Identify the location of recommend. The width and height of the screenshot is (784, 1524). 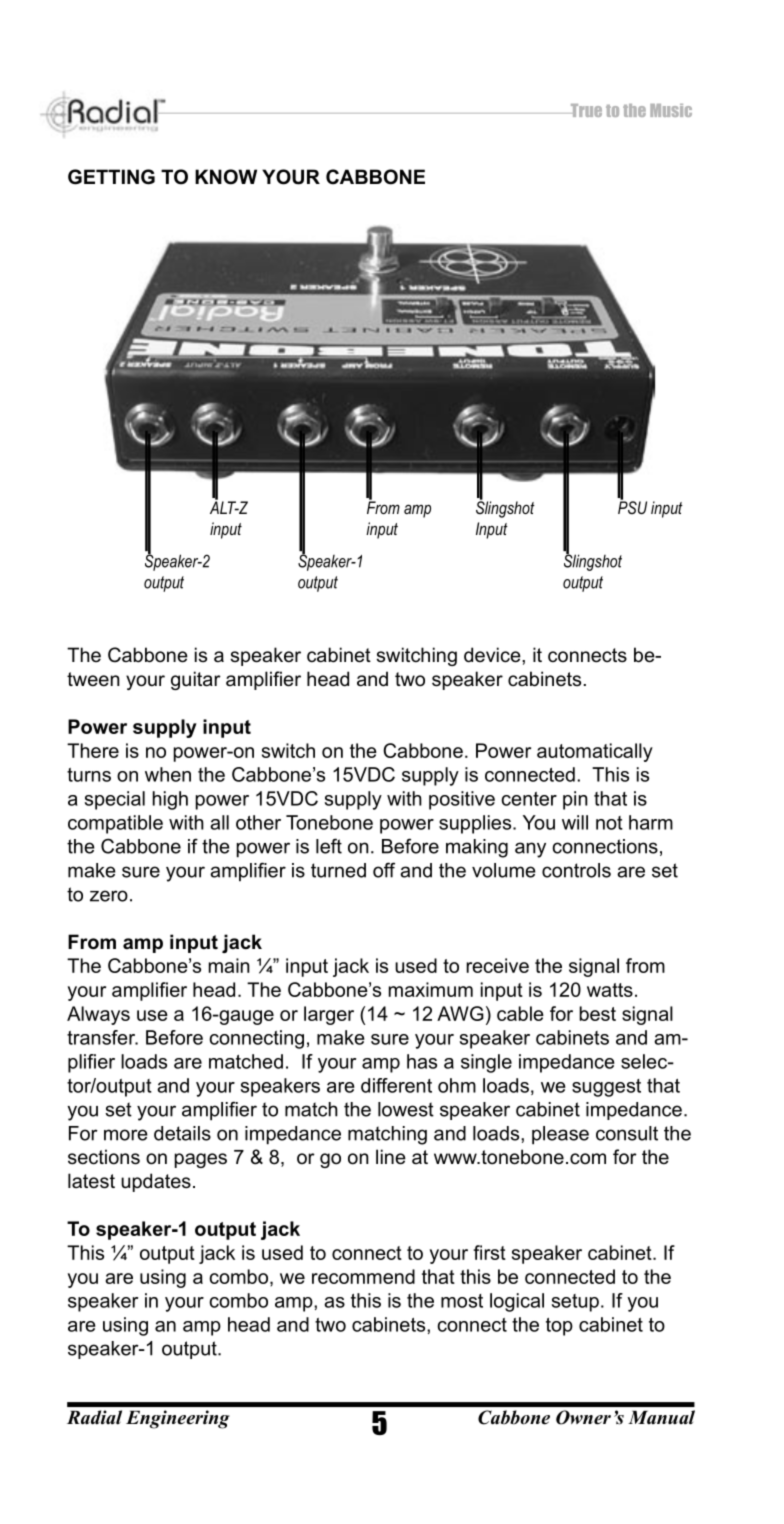
(363, 1276).
